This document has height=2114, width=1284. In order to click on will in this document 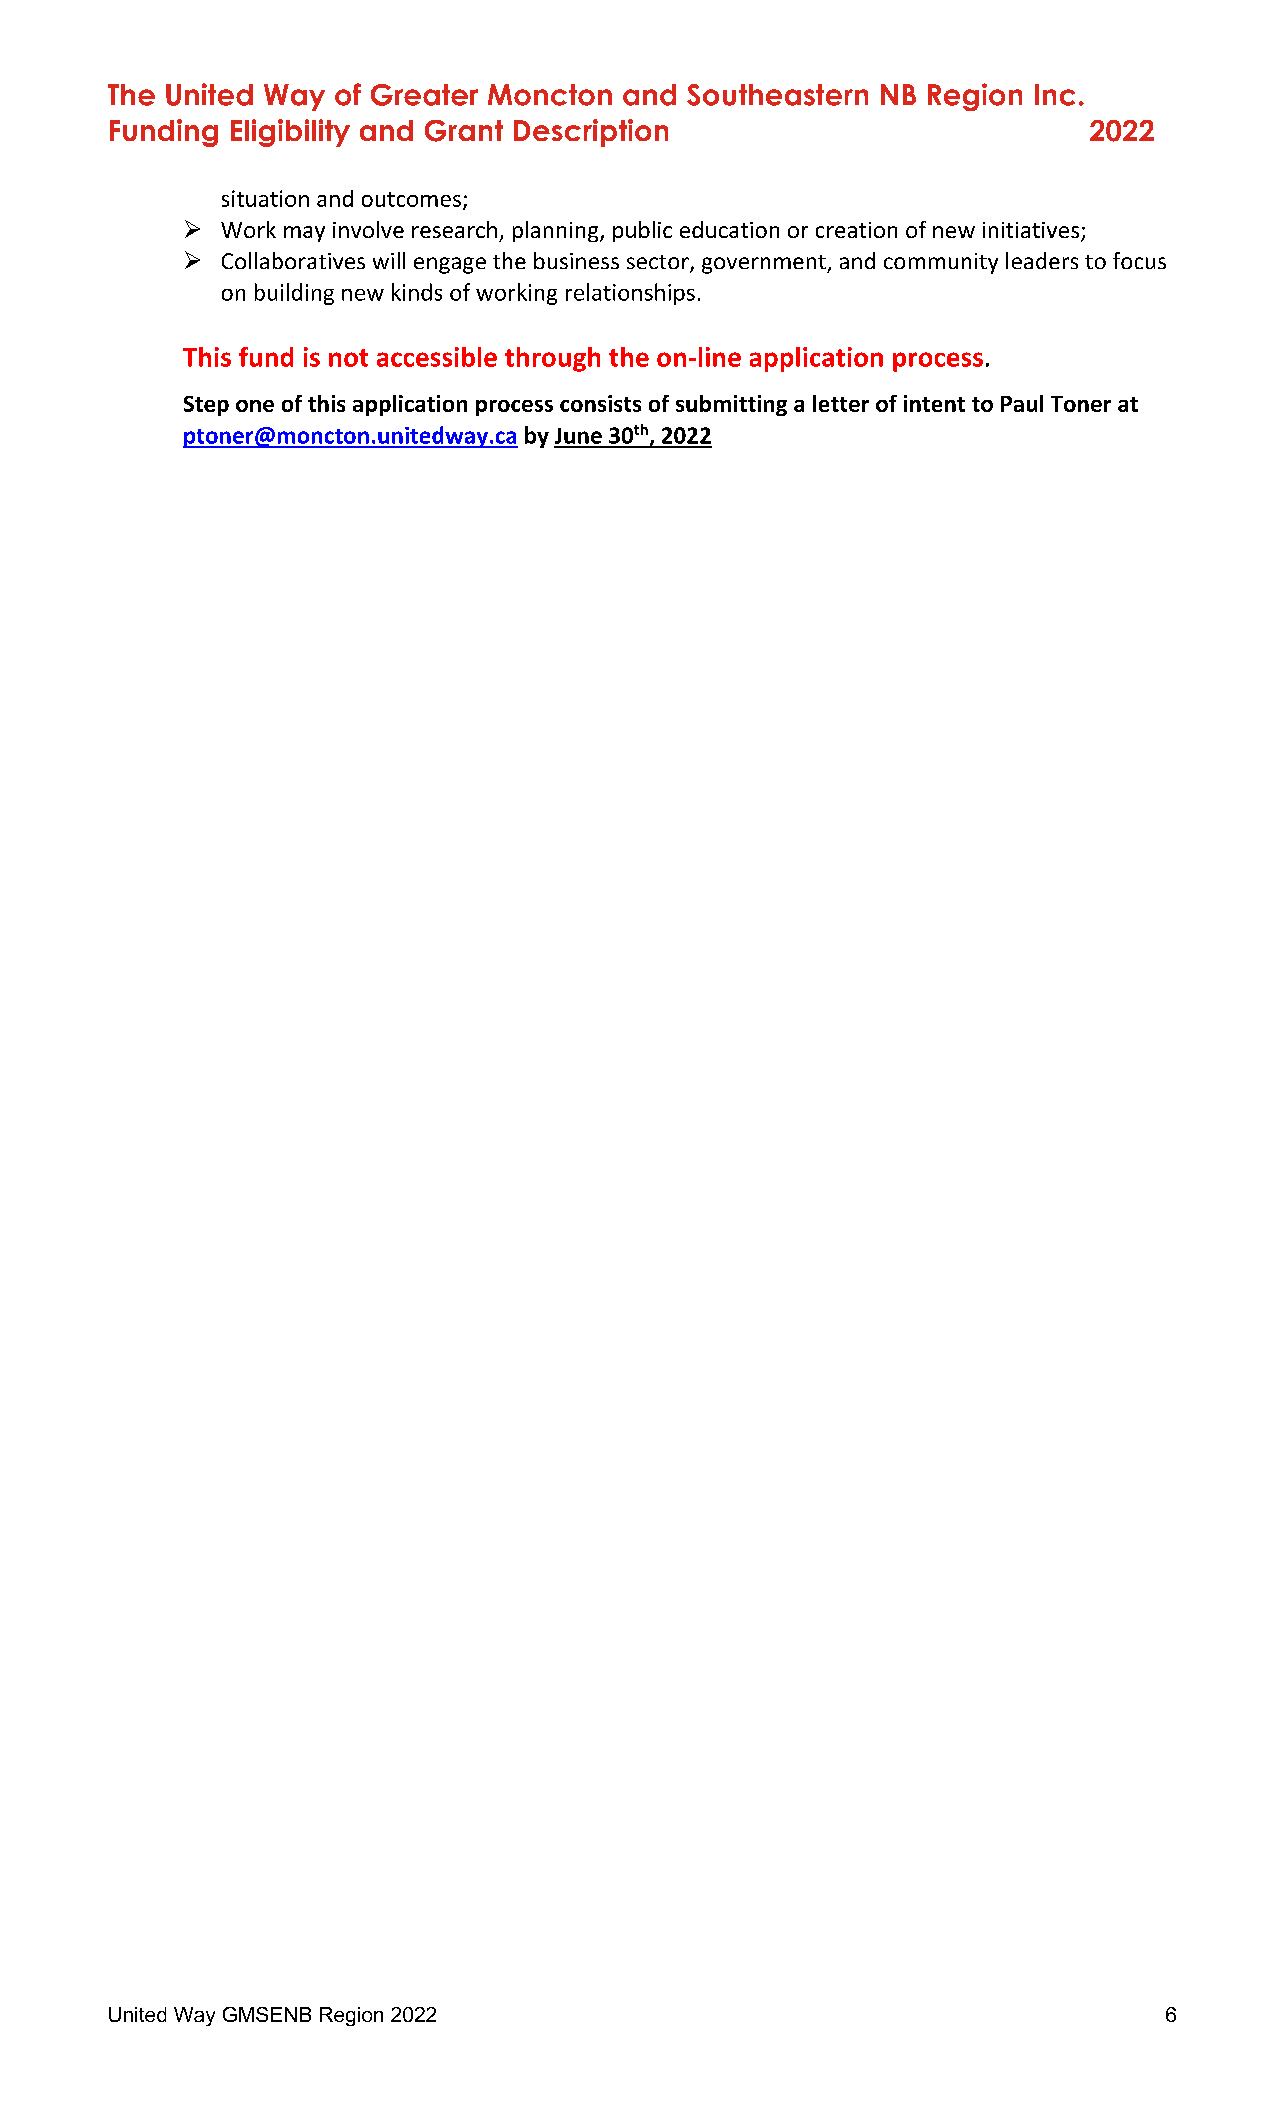, I will do `click(389, 260)`.
